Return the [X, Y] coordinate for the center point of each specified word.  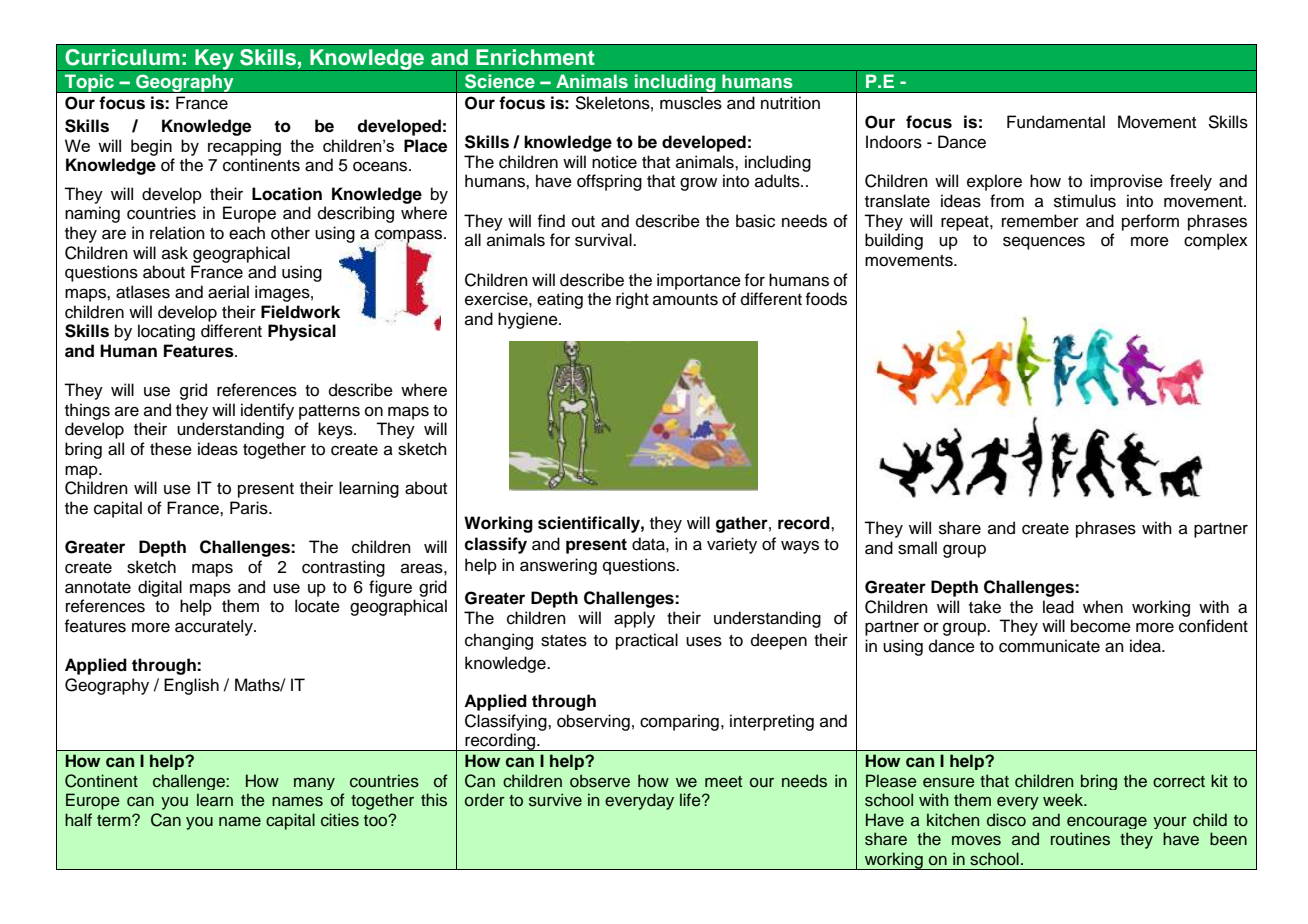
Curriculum [122, 57]
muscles [691, 103]
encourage [1107, 823]
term [115, 821]
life [691, 799]
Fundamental [1056, 122]
